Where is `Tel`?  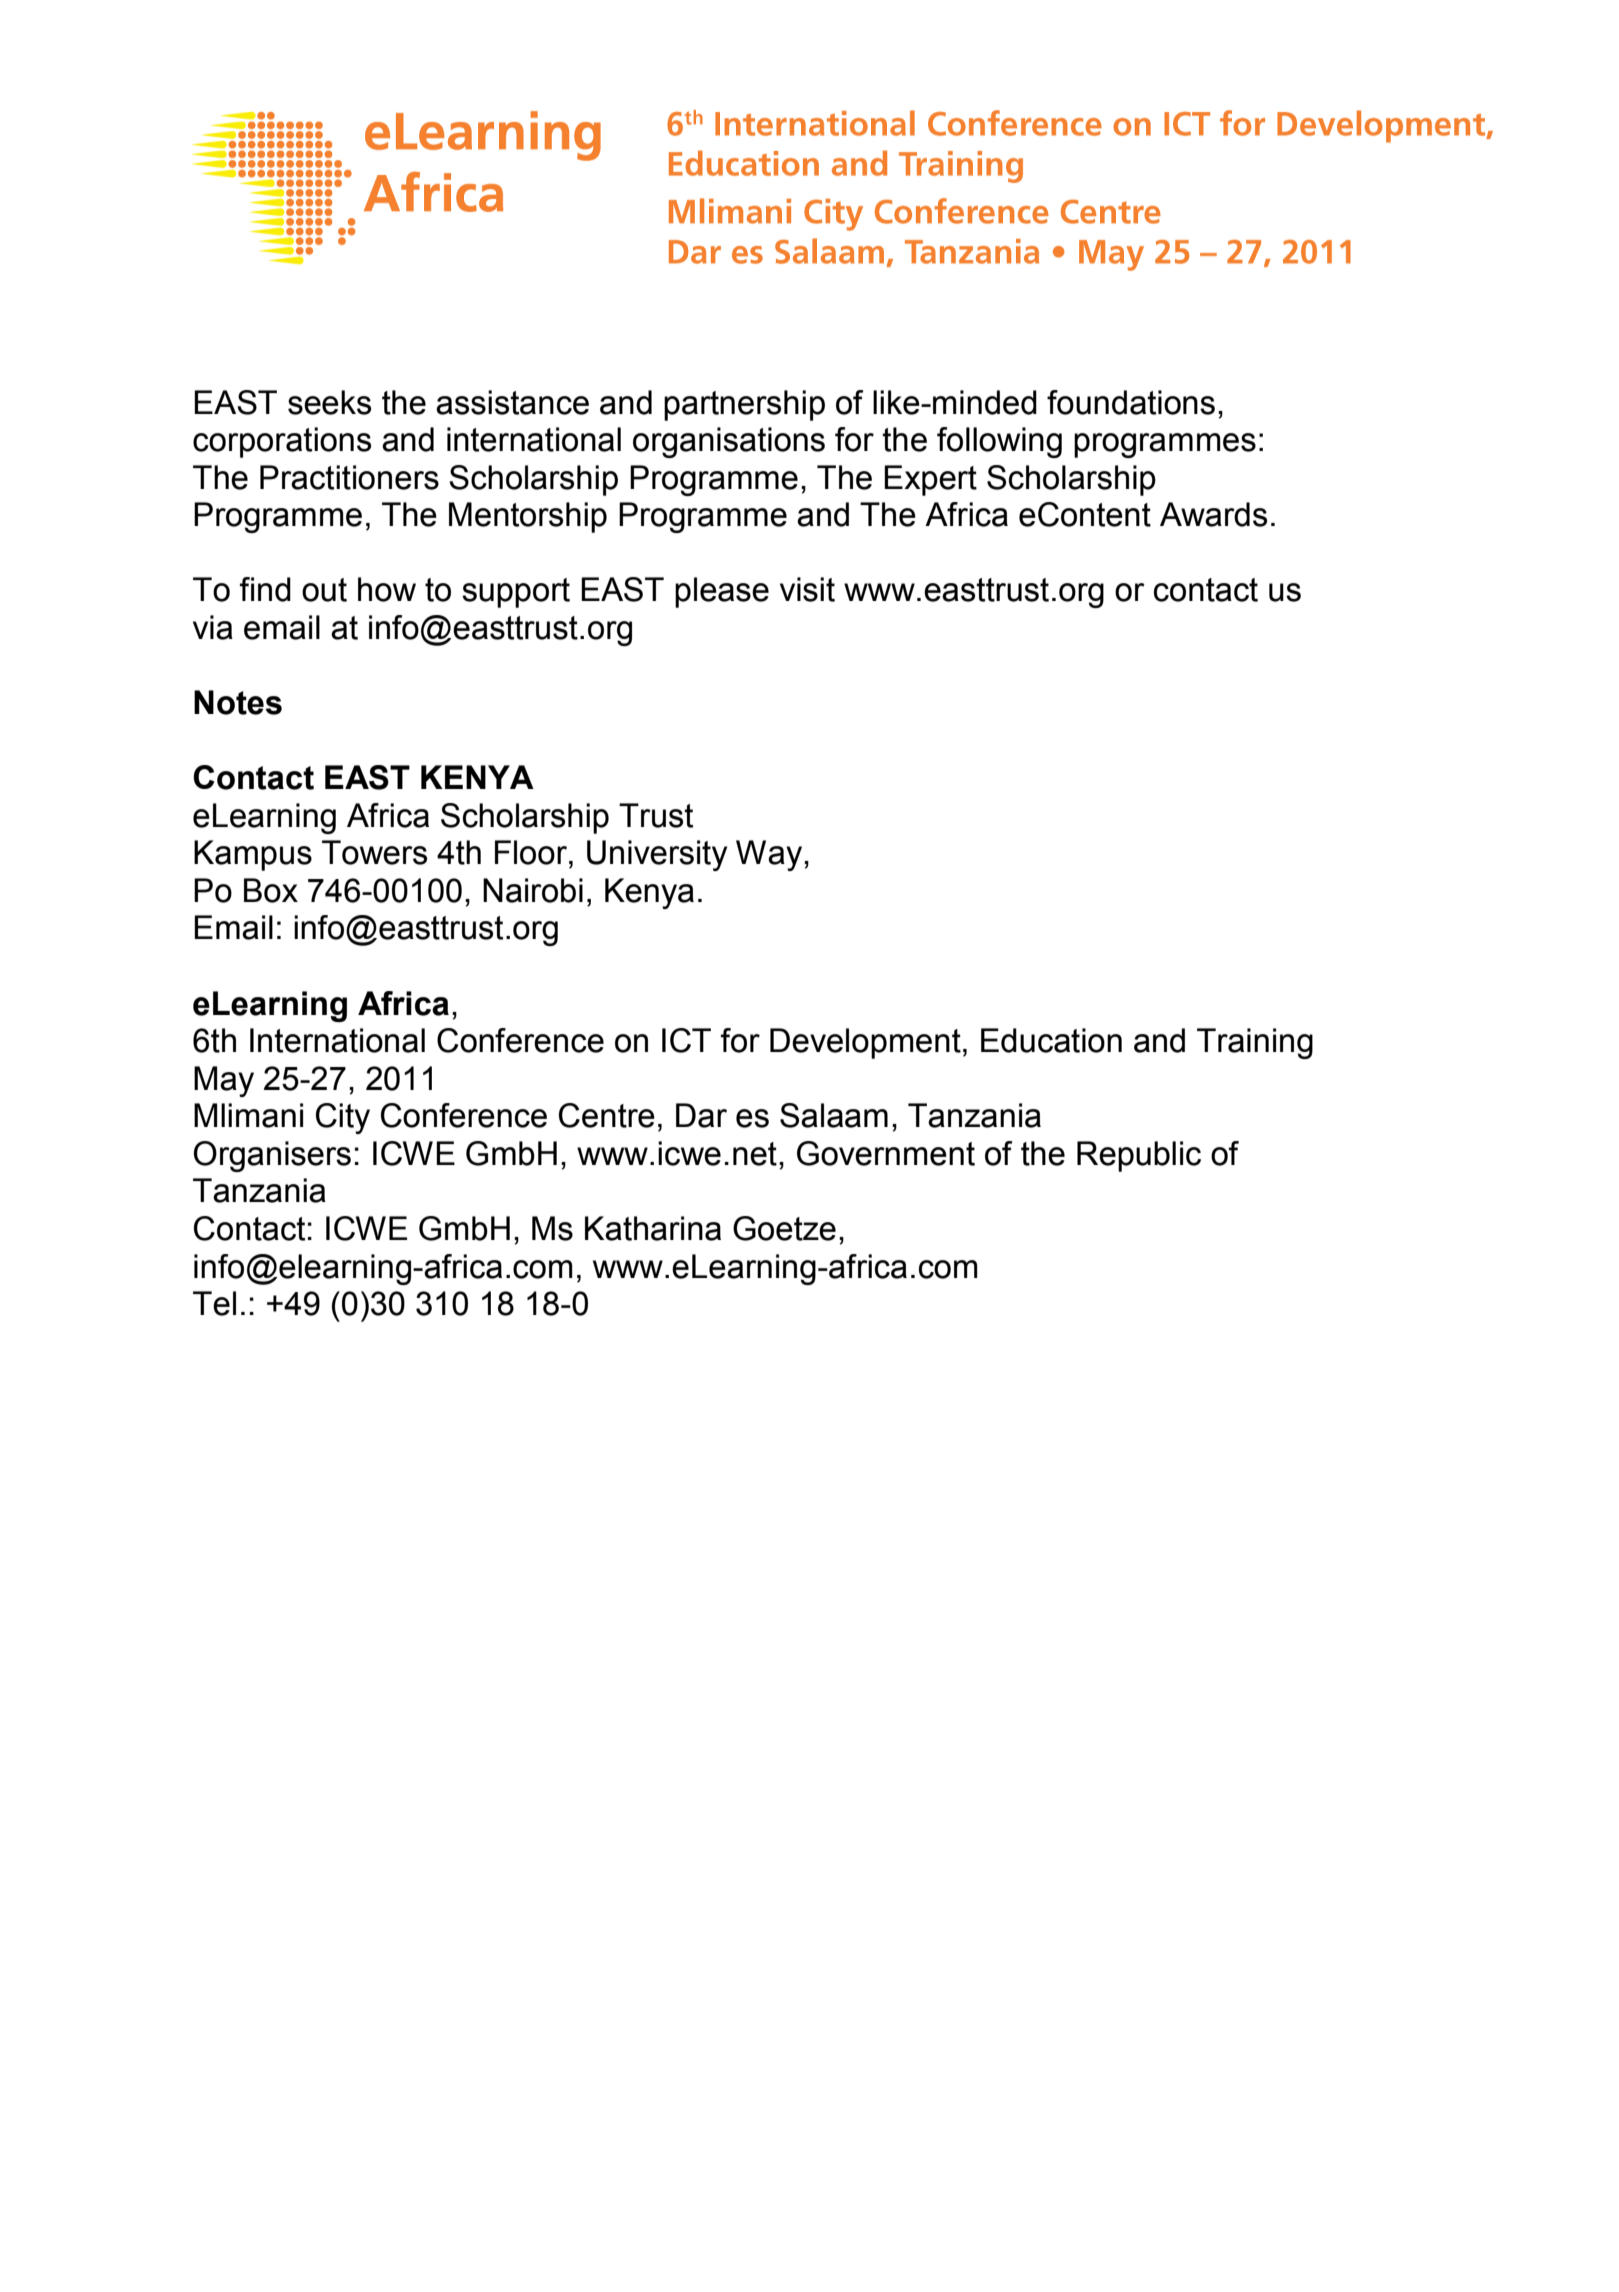
Tel is located at coordinates (214, 1303).
